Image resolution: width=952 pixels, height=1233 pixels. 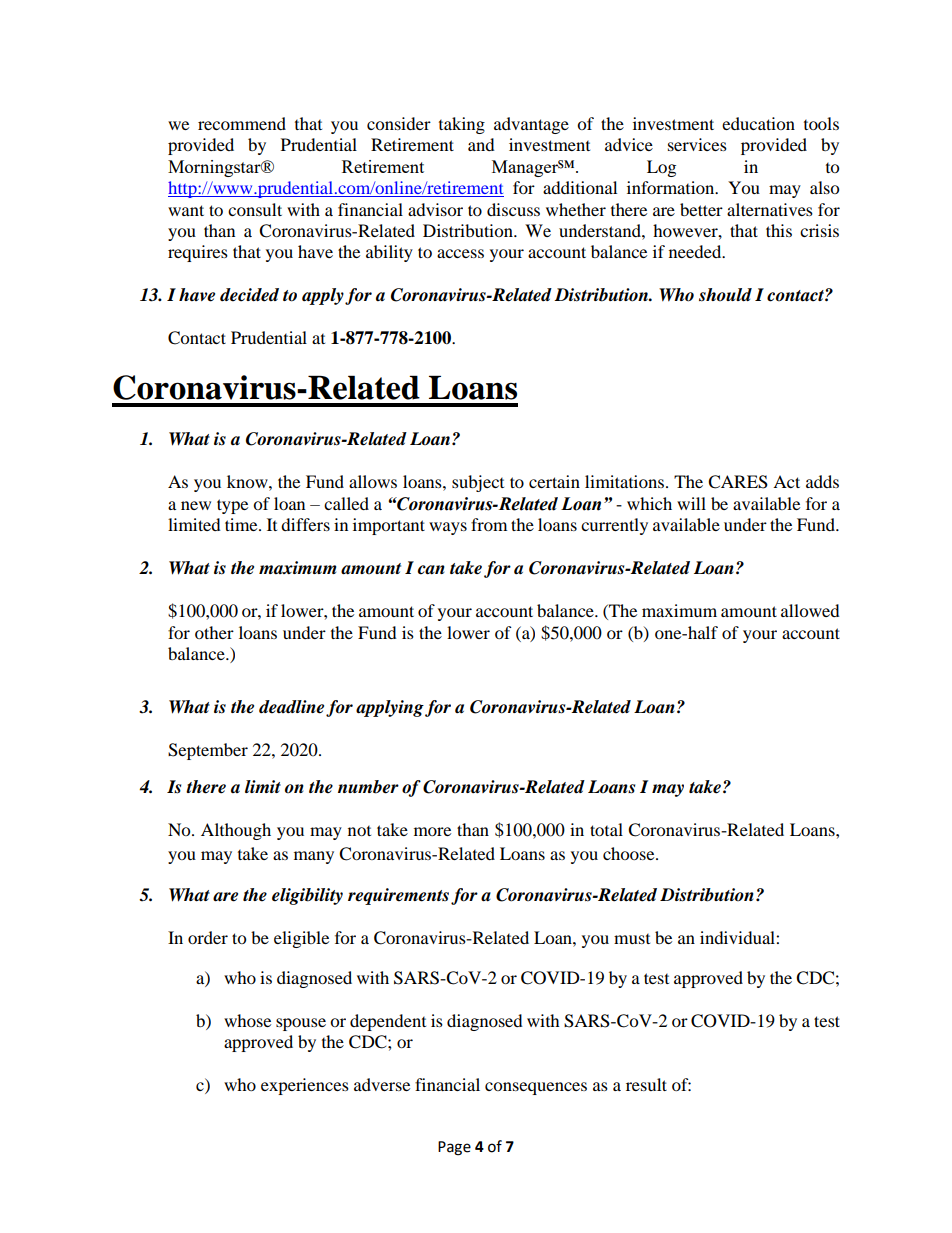 I want to click on allowed, so click(x=810, y=610).
